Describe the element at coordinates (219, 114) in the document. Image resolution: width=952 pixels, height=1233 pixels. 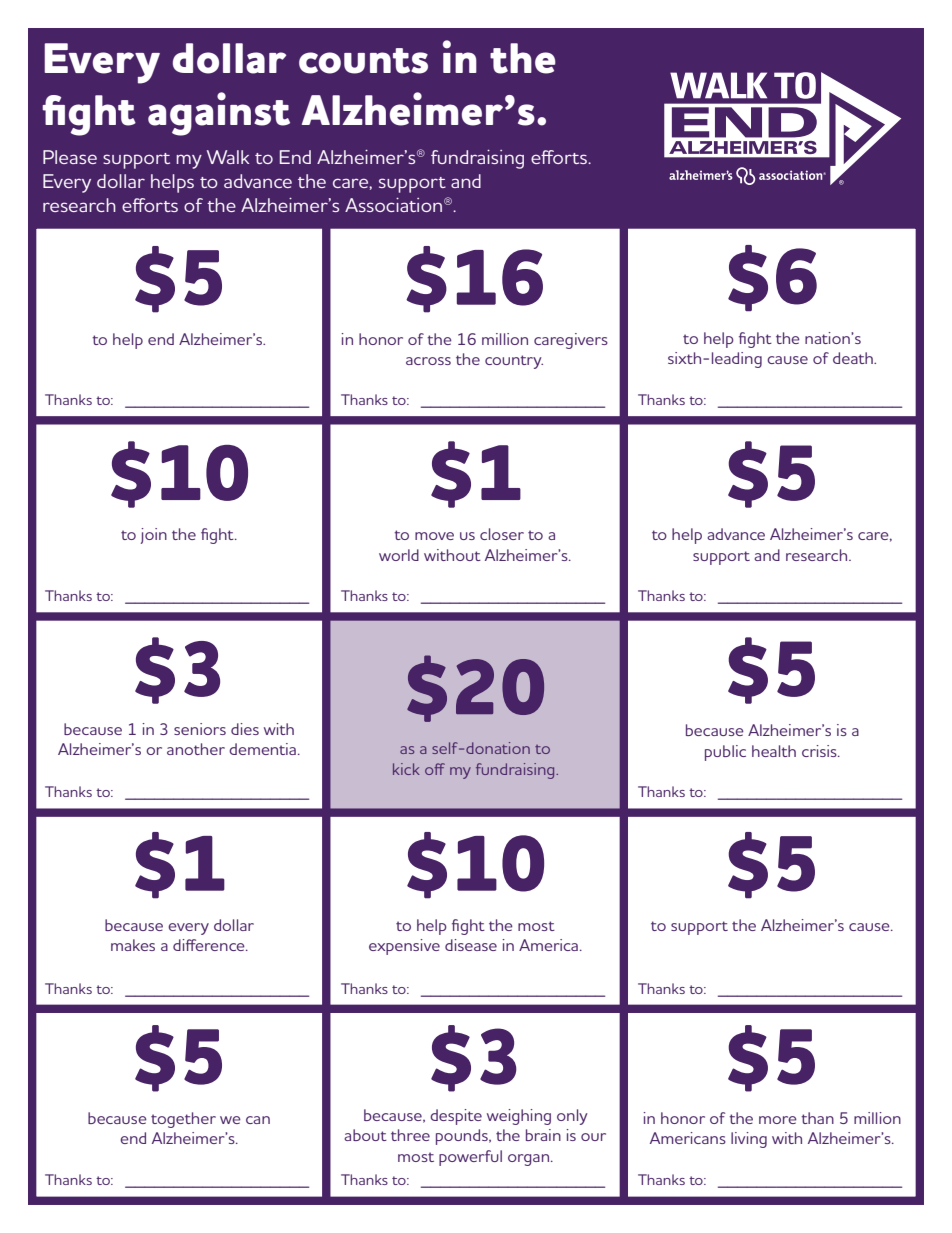
I see `against` at that location.
